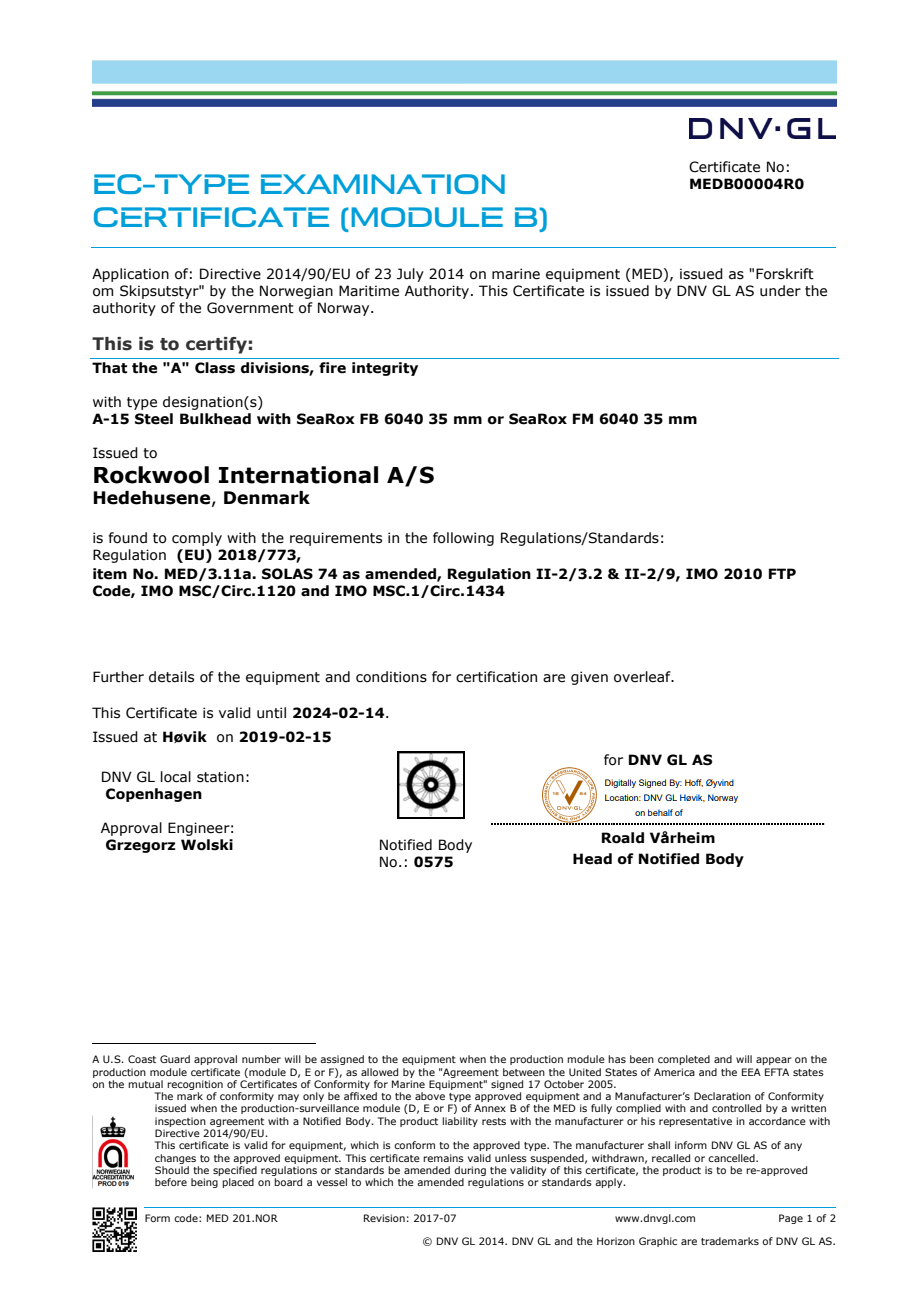 This screenshot has height=1308, width=924. Describe the element at coordinates (463, 539) in the screenshot. I see `following` at that location.
